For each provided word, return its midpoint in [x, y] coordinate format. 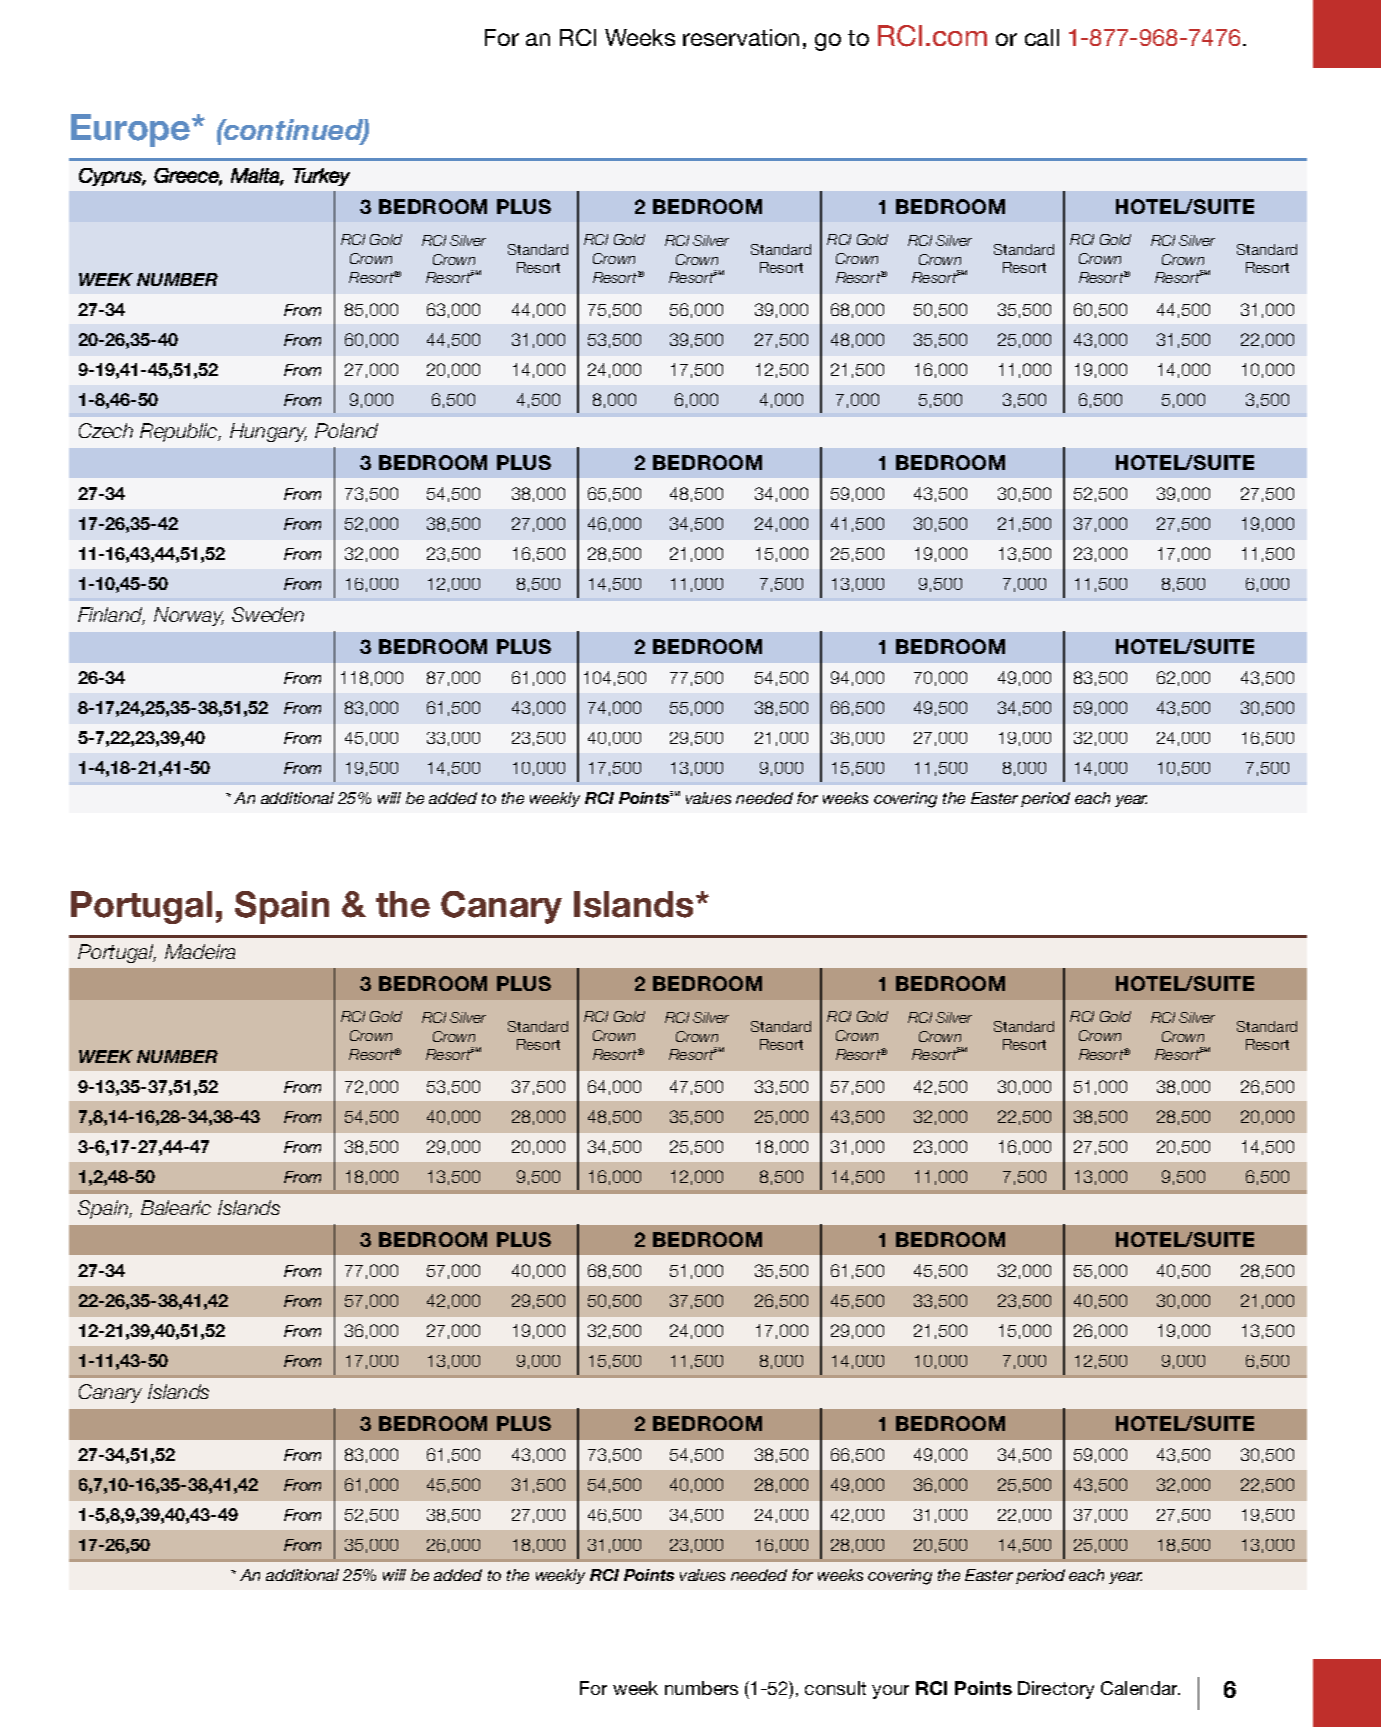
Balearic [176, 1207]
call [1042, 37]
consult [835, 1688]
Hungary [268, 432]
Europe [132, 130]
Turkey [321, 177]
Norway [189, 616]
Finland [111, 616]
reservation [741, 37]
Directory [1056, 1690]
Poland [346, 430]
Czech [106, 430]
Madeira [200, 951]
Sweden [268, 614]
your [890, 1692]
